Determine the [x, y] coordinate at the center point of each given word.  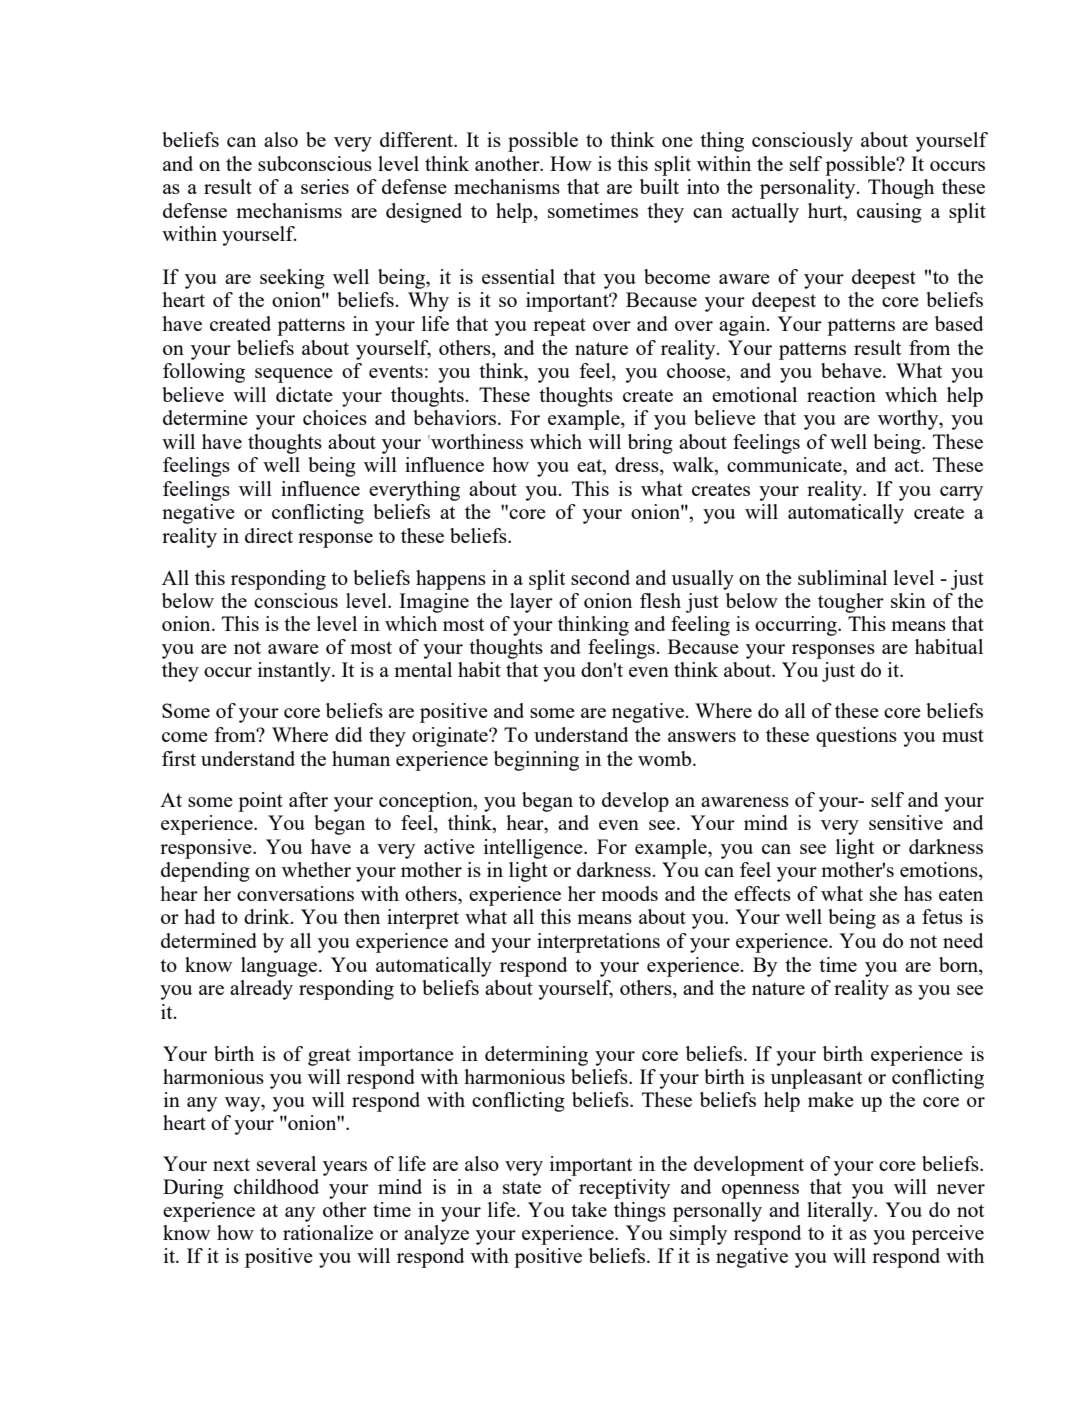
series [325, 186]
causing [889, 213]
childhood [276, 1186]
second [600, 577]
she [883, 893]
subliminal [842, 577]
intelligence [534, 849]
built [659, 186]
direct [269, 535]
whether [316, 869]
